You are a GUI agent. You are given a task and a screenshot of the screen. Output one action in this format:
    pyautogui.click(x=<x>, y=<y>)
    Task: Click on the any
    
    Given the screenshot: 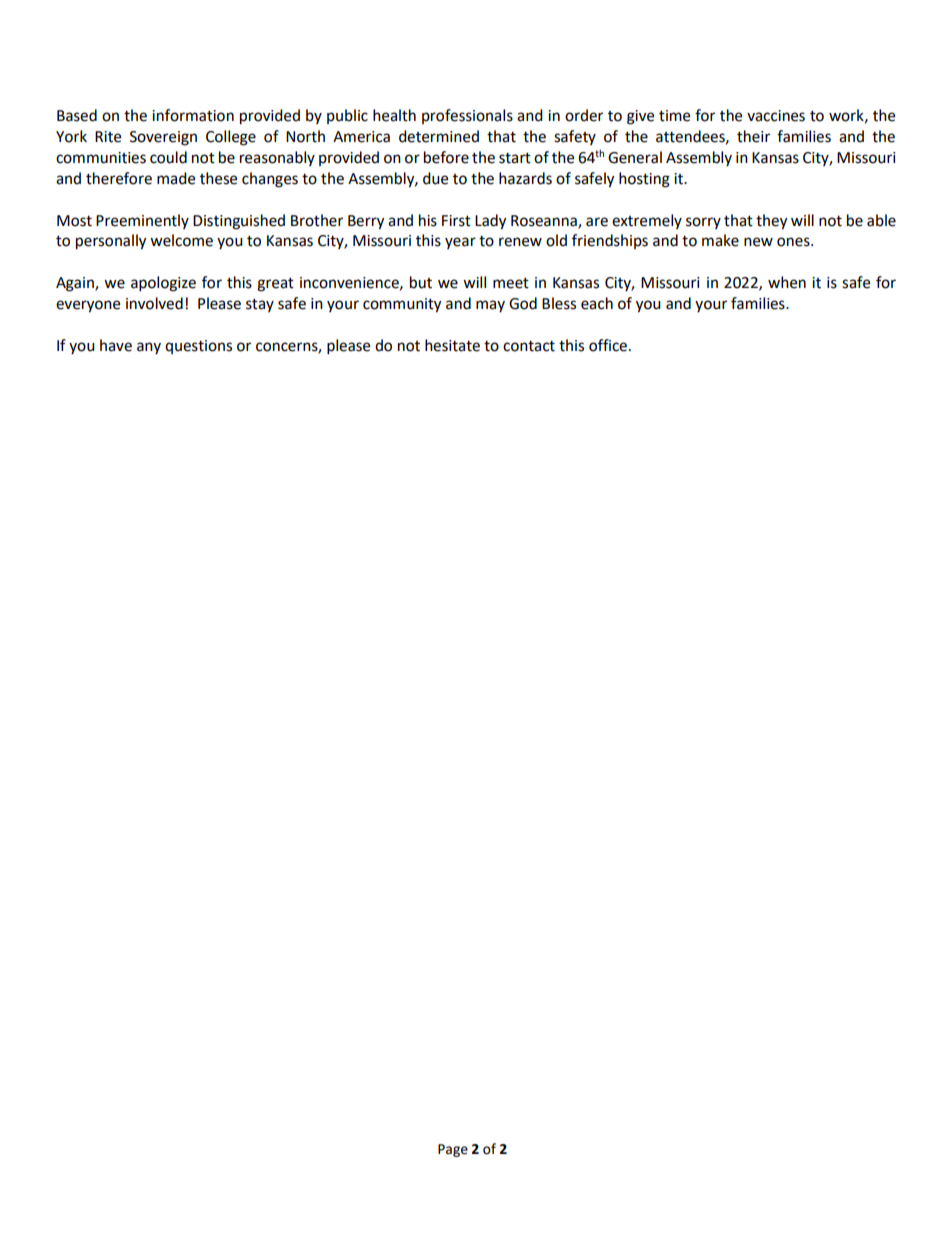 What is the action you would take?
    pyautogui.click(x=149, y=348)
